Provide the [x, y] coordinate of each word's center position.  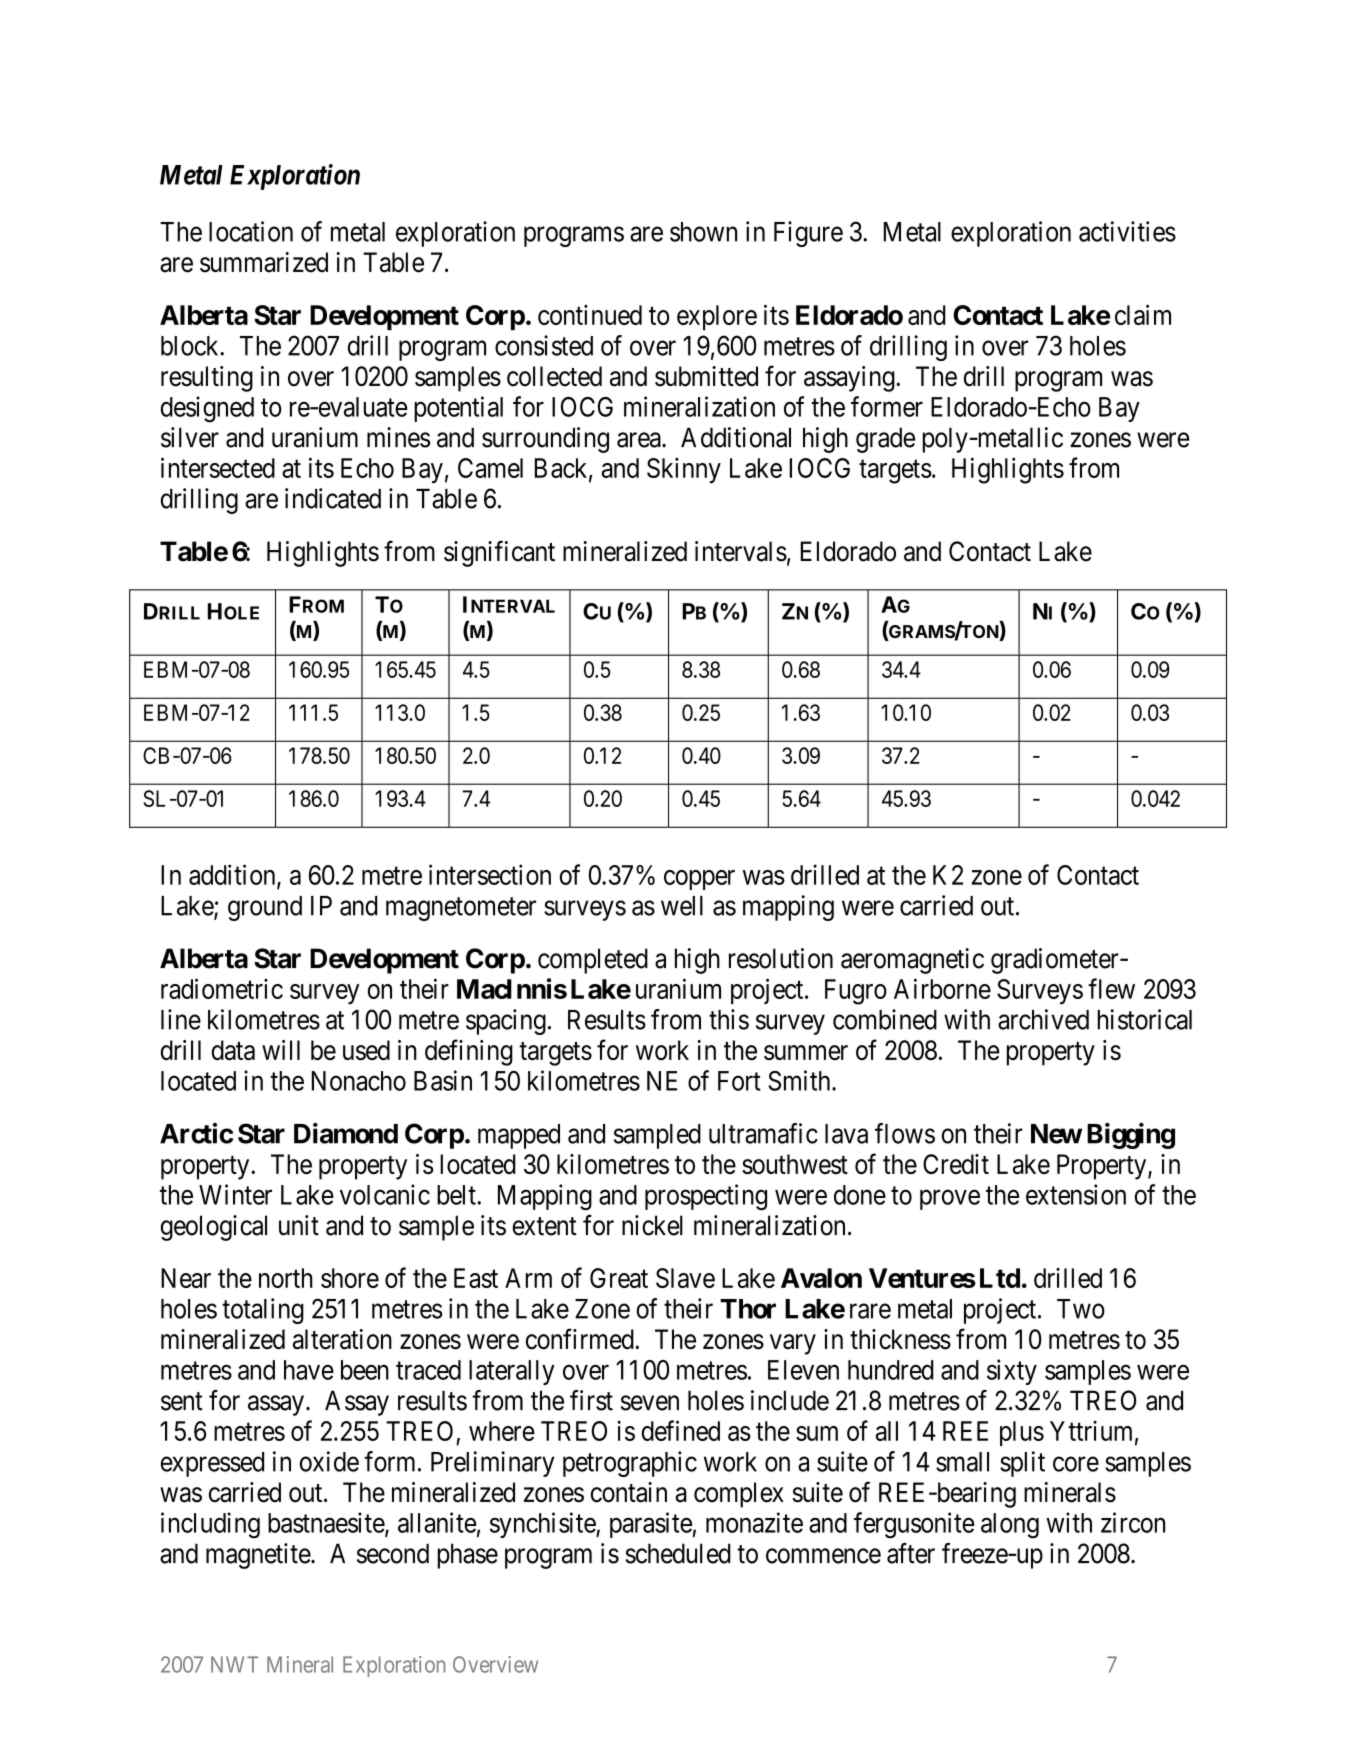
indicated [333, 498]
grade [885, 440]
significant [499, 553]
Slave [685, 1278]
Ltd [1000, 1278]
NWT [234, 1664]
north [286, 1278]
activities [1127, 231]
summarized [264, 262]
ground [265, 908]
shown [703, 232]
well [682, 906]
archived [1043, 1019]
